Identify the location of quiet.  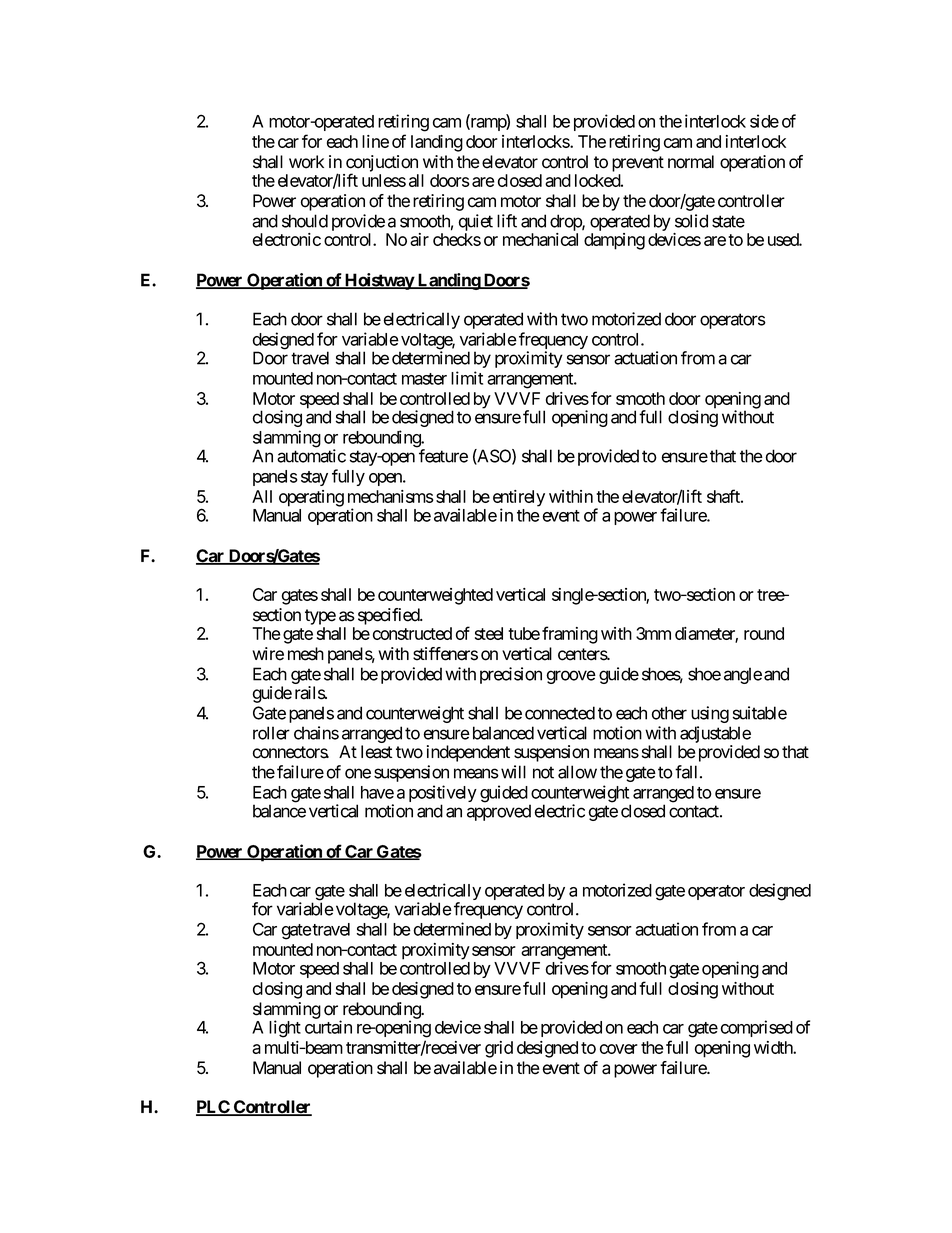
(475, 222).
